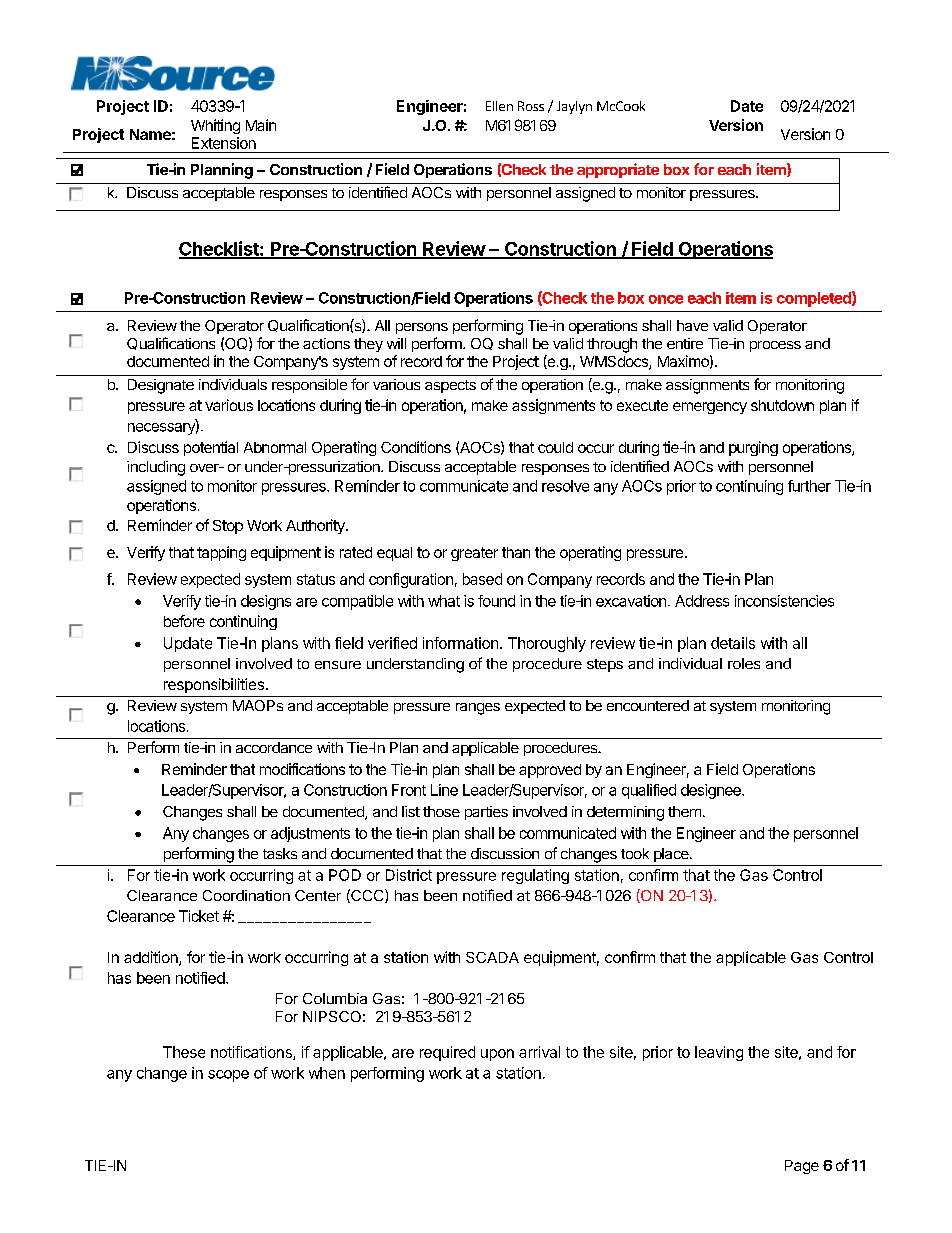 Image resolution: width=952 pixels, height=1233 pixels. What do you see at coordinates (499, 106) in the screenshot?
I see `Ellen` at bounding box center [499, 106].
